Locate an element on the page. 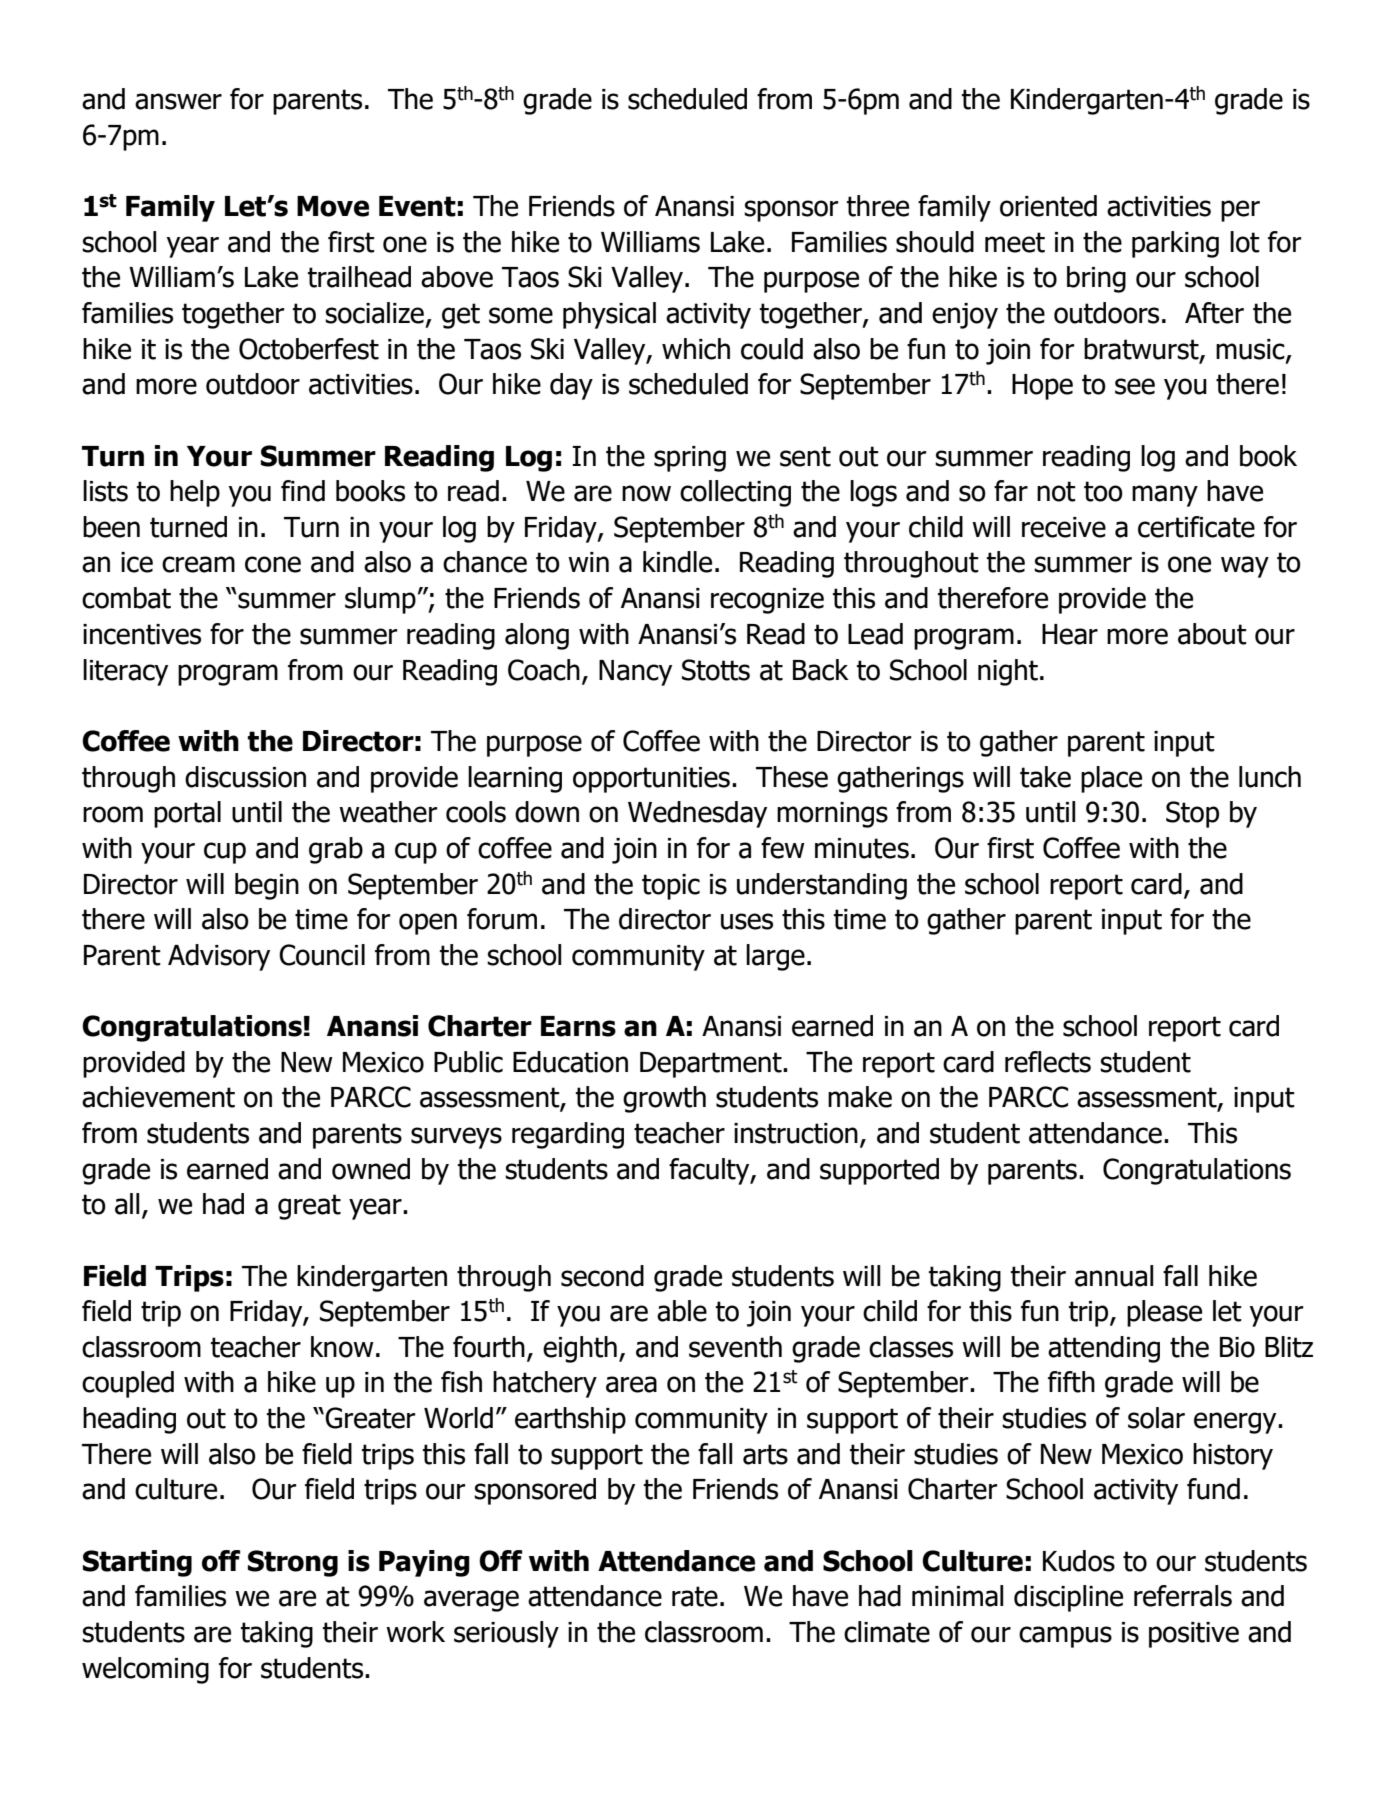  rate is located at coordinates (695, 1596).
